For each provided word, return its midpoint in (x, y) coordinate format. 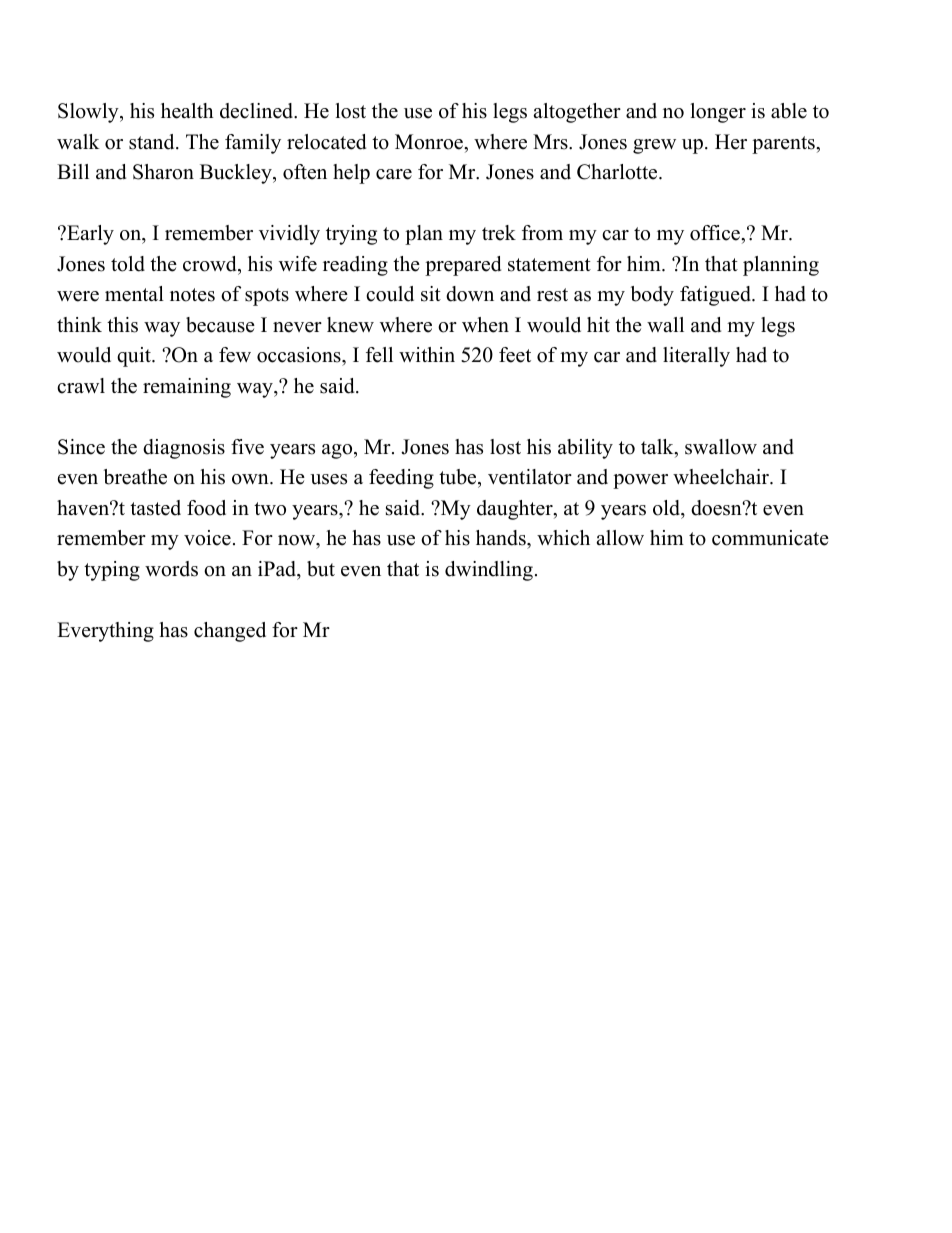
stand (153, 142)
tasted (155, 508)
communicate (770, 538)
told (128, 264)
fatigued (716, 296)
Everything (105, 632)
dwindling (489, 571)
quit (135, 357)
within (427, 354)
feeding (401, 479)
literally (696, 357)
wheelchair (722, 477)
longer (718, 113)
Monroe (430, 142)
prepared (463, 266)
